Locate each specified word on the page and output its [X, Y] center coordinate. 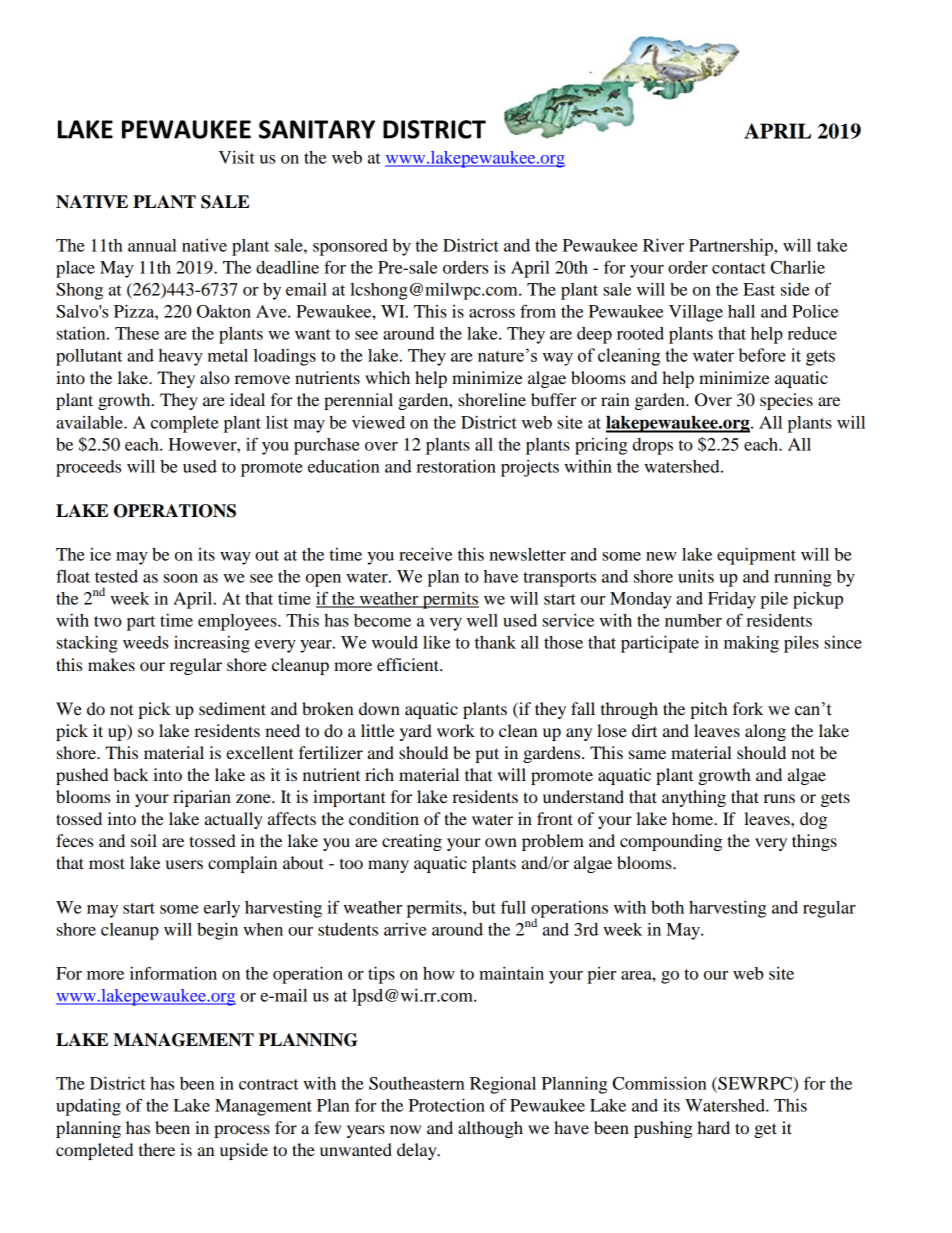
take [832, 245]
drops [653, 446]
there [157, 1149]
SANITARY [317, 129]
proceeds [88, 468]
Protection [447, 1105]
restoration [456, 466]
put [487, 755]
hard [713, 1127]
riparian [202, 798]
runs [779, 798]
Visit [237, 157]
